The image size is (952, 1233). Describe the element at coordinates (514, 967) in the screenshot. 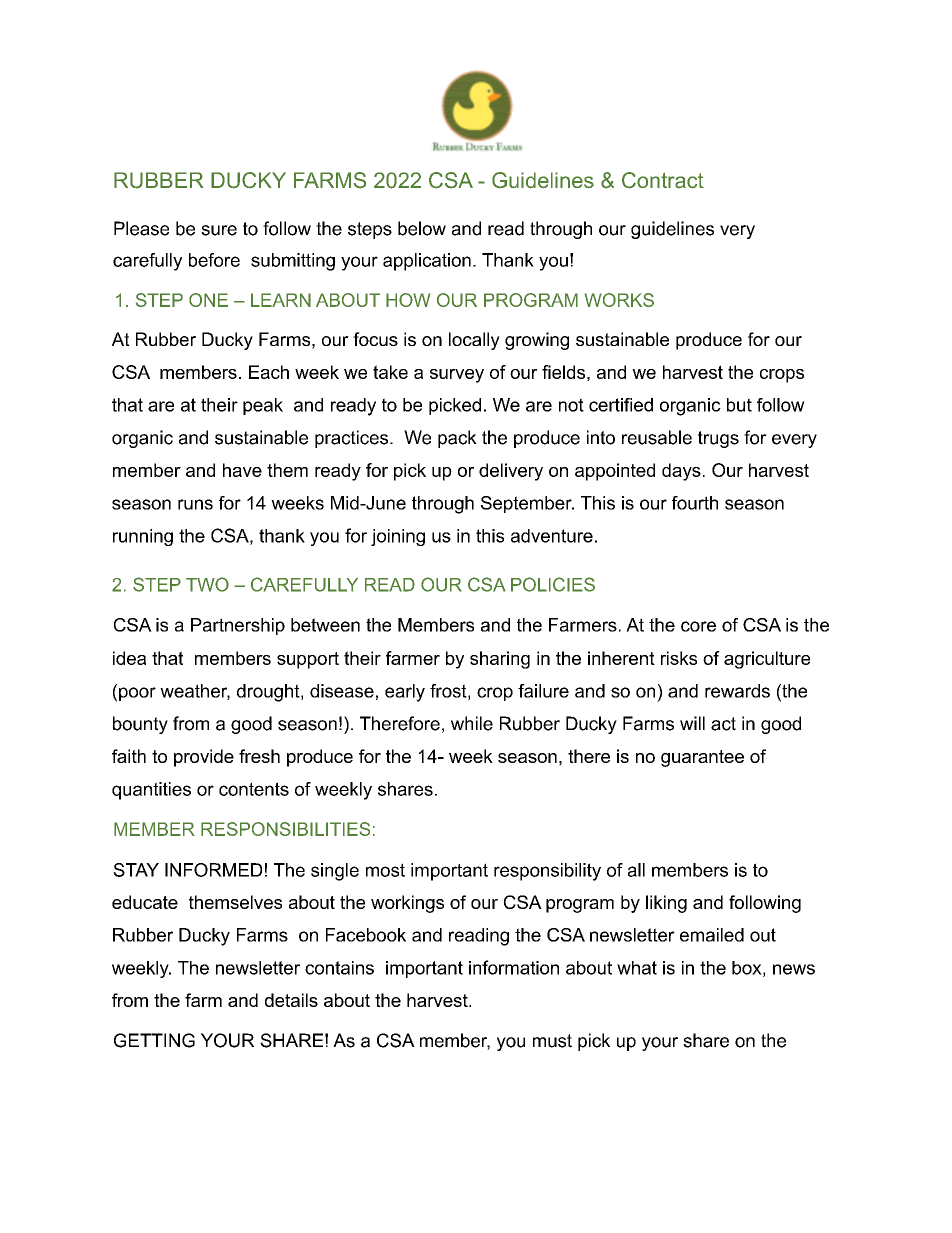

I see `information` at that location.
